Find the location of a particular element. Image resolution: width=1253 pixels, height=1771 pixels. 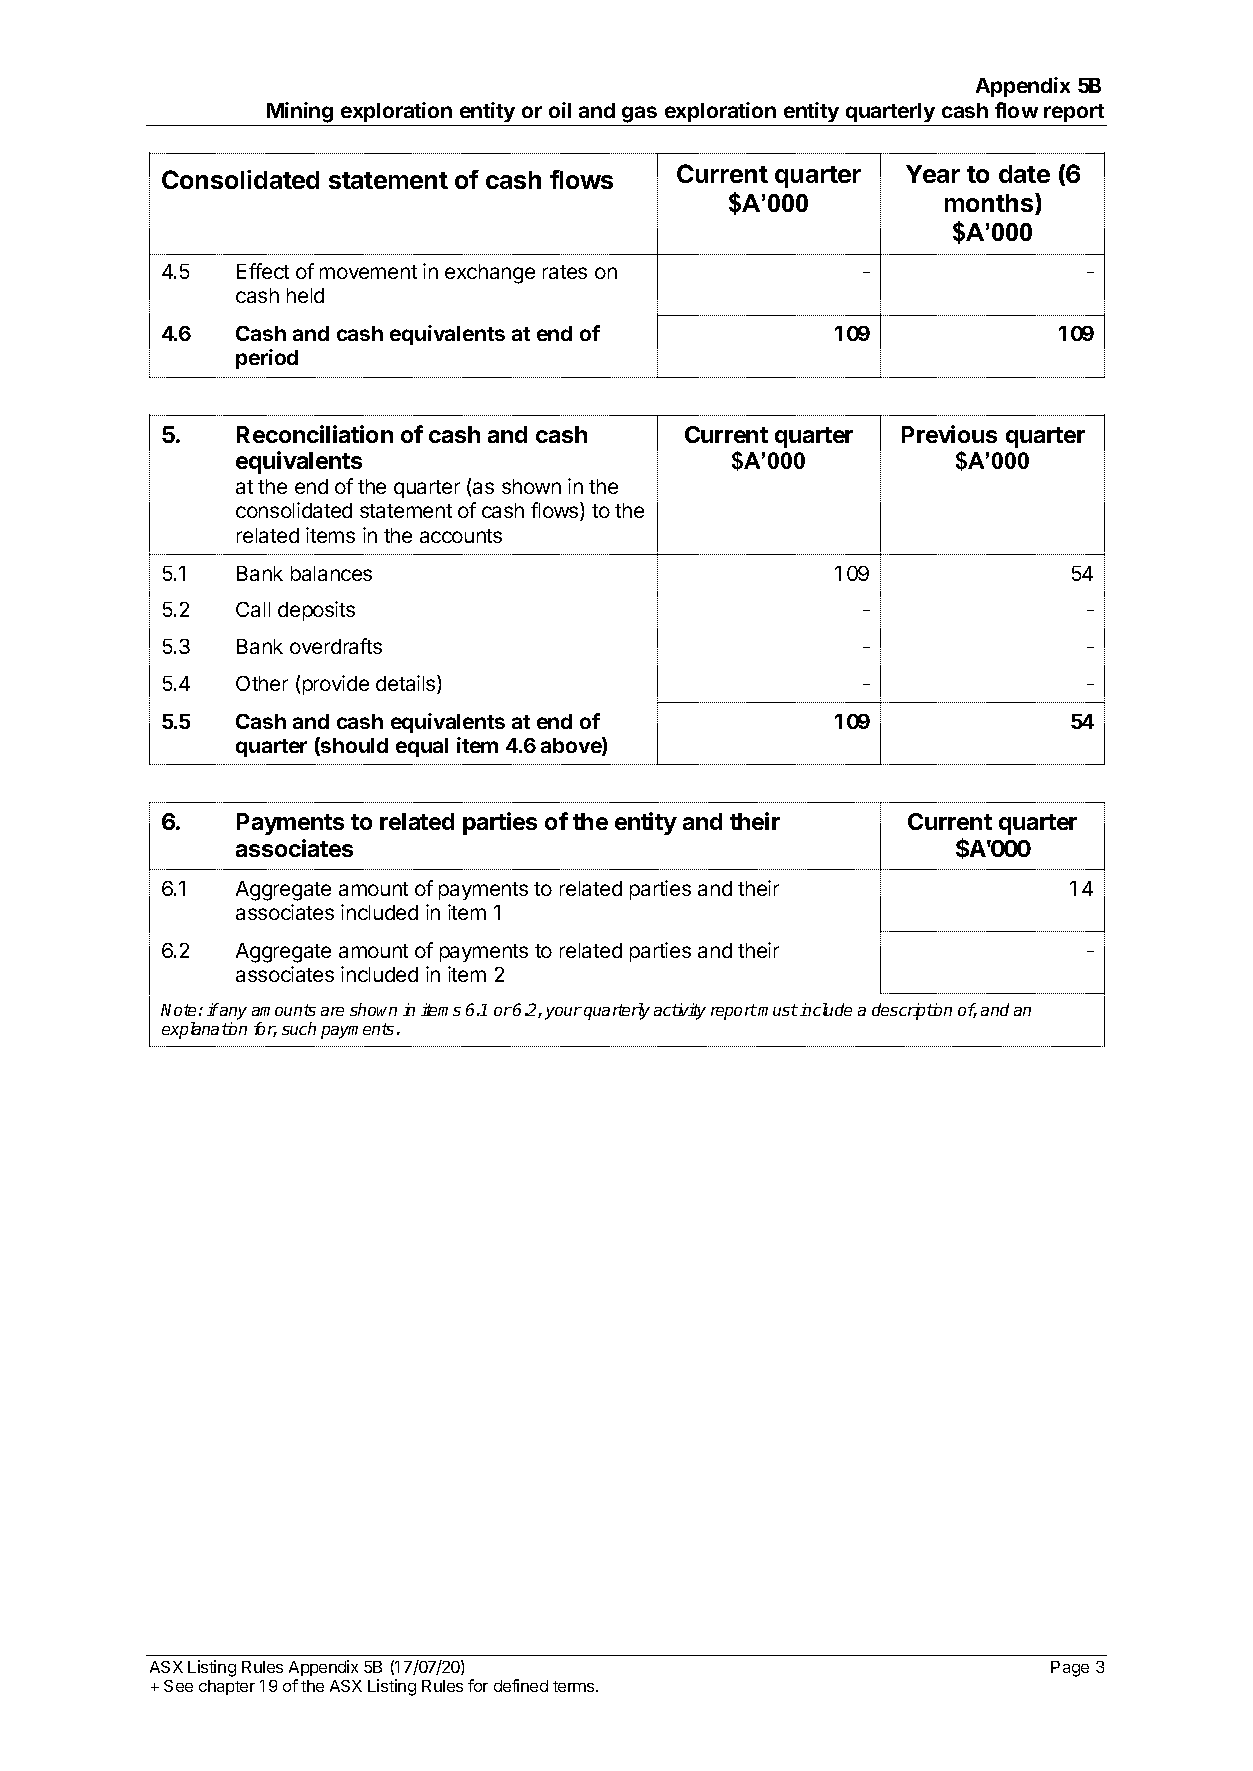

Previous is located at coordinates (949, 434).
